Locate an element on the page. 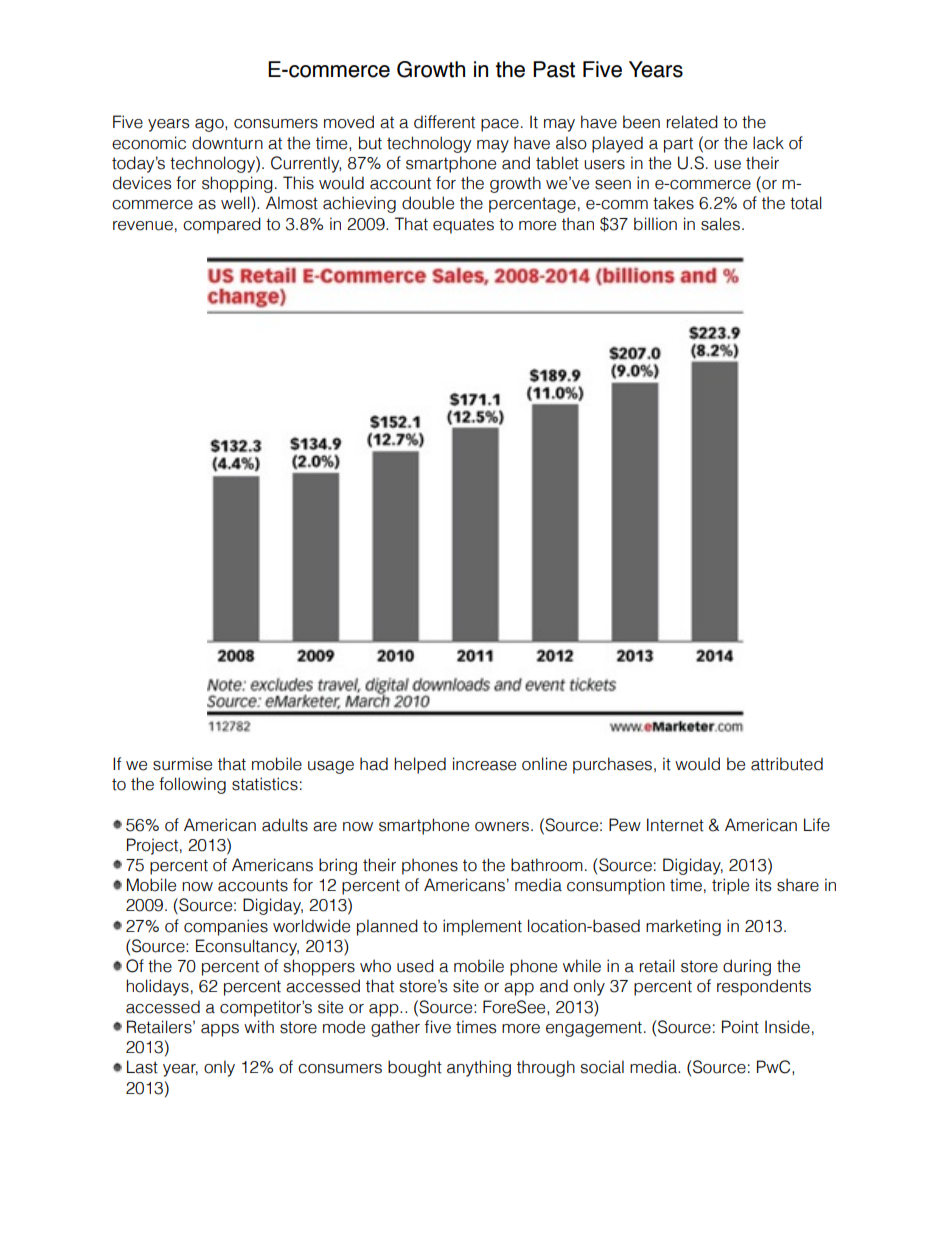 The image size is (952, 1233). anything is located at coordinates (479, 1068).
